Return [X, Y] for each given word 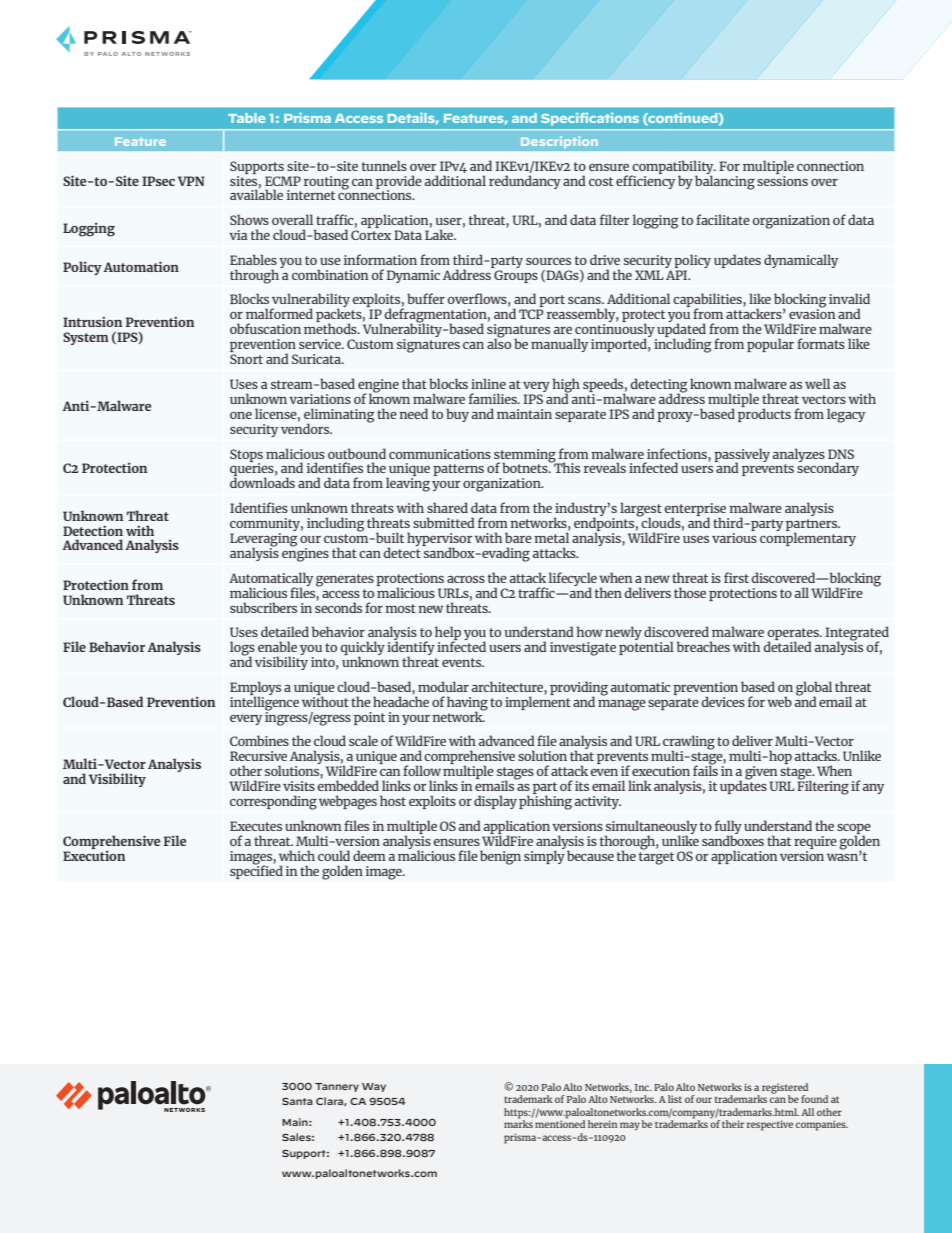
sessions [782, 179]
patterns [458, 470]
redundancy [525, 182]
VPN [191, 181]
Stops [246, 456]
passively [742, 456]
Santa [297, 1101]
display [495, 802]
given [762, 774]
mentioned [560, 1123]
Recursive [258, 756]
